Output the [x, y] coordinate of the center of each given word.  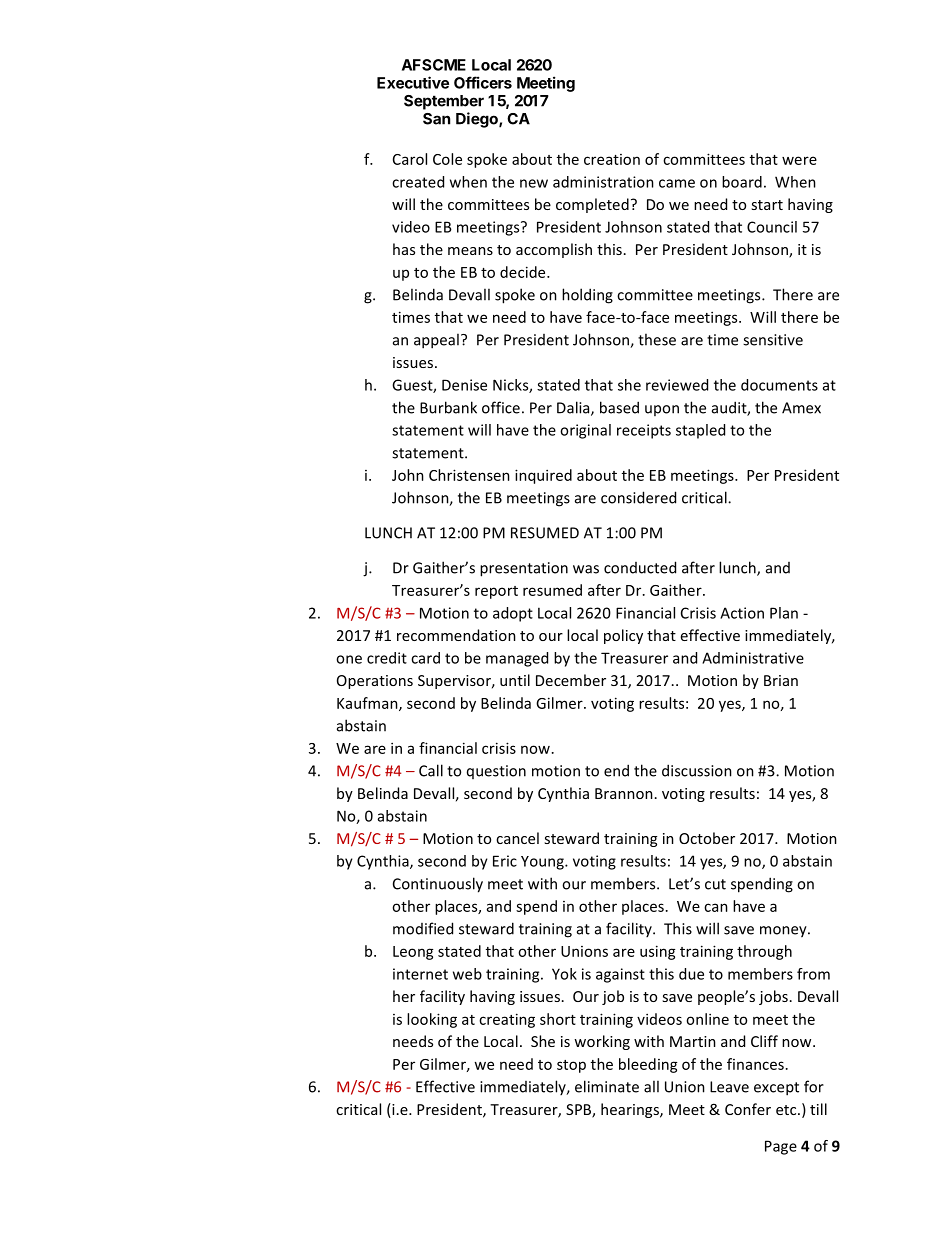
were [799, 160]
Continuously [438, 885]
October [707, 838]
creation [612, 159]
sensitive [773, 340]
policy [623, 636]
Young [543, 863]
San [436, 119]
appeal [436, 341]
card [425, 658]
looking [432, 1020]
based [619, 407]
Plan [784, 613]
